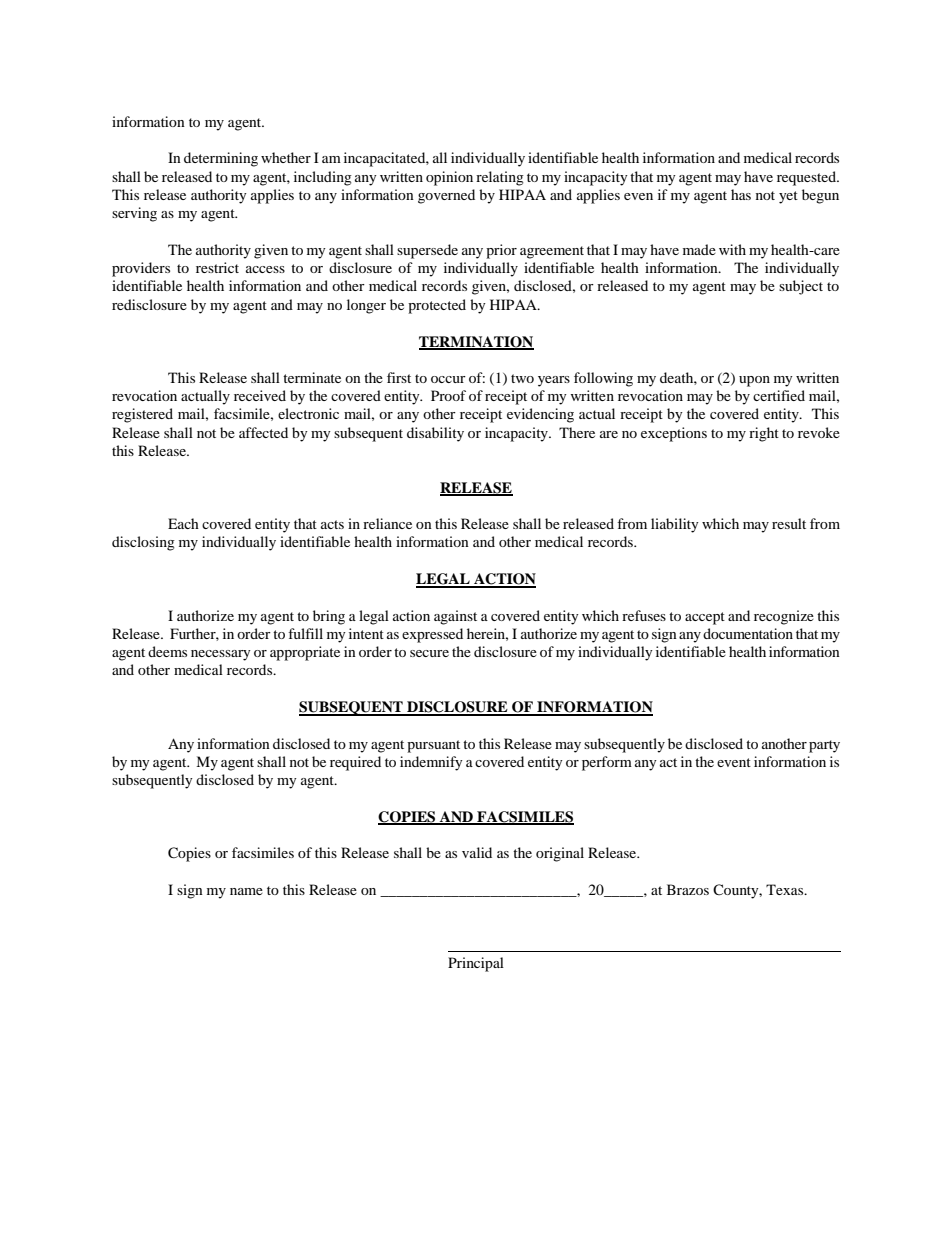 The width and height of the screenshot is (952, 1233). What do you see at coordinates (221, 655) in the screenshot?
I see `necessary` at bounding box center [221, 655].
